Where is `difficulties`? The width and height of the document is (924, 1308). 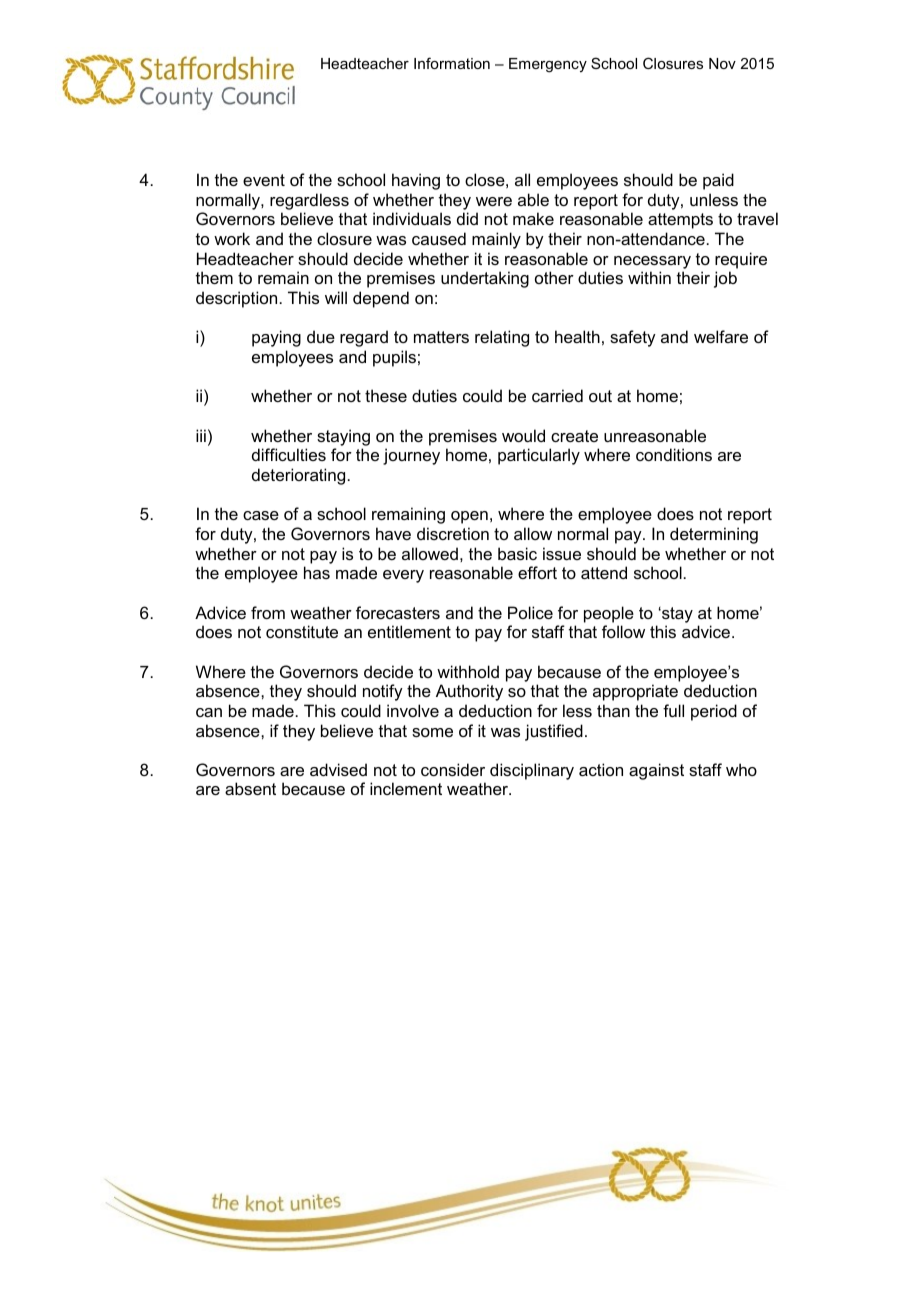 difficulties is located at coordinates (289, 454).
